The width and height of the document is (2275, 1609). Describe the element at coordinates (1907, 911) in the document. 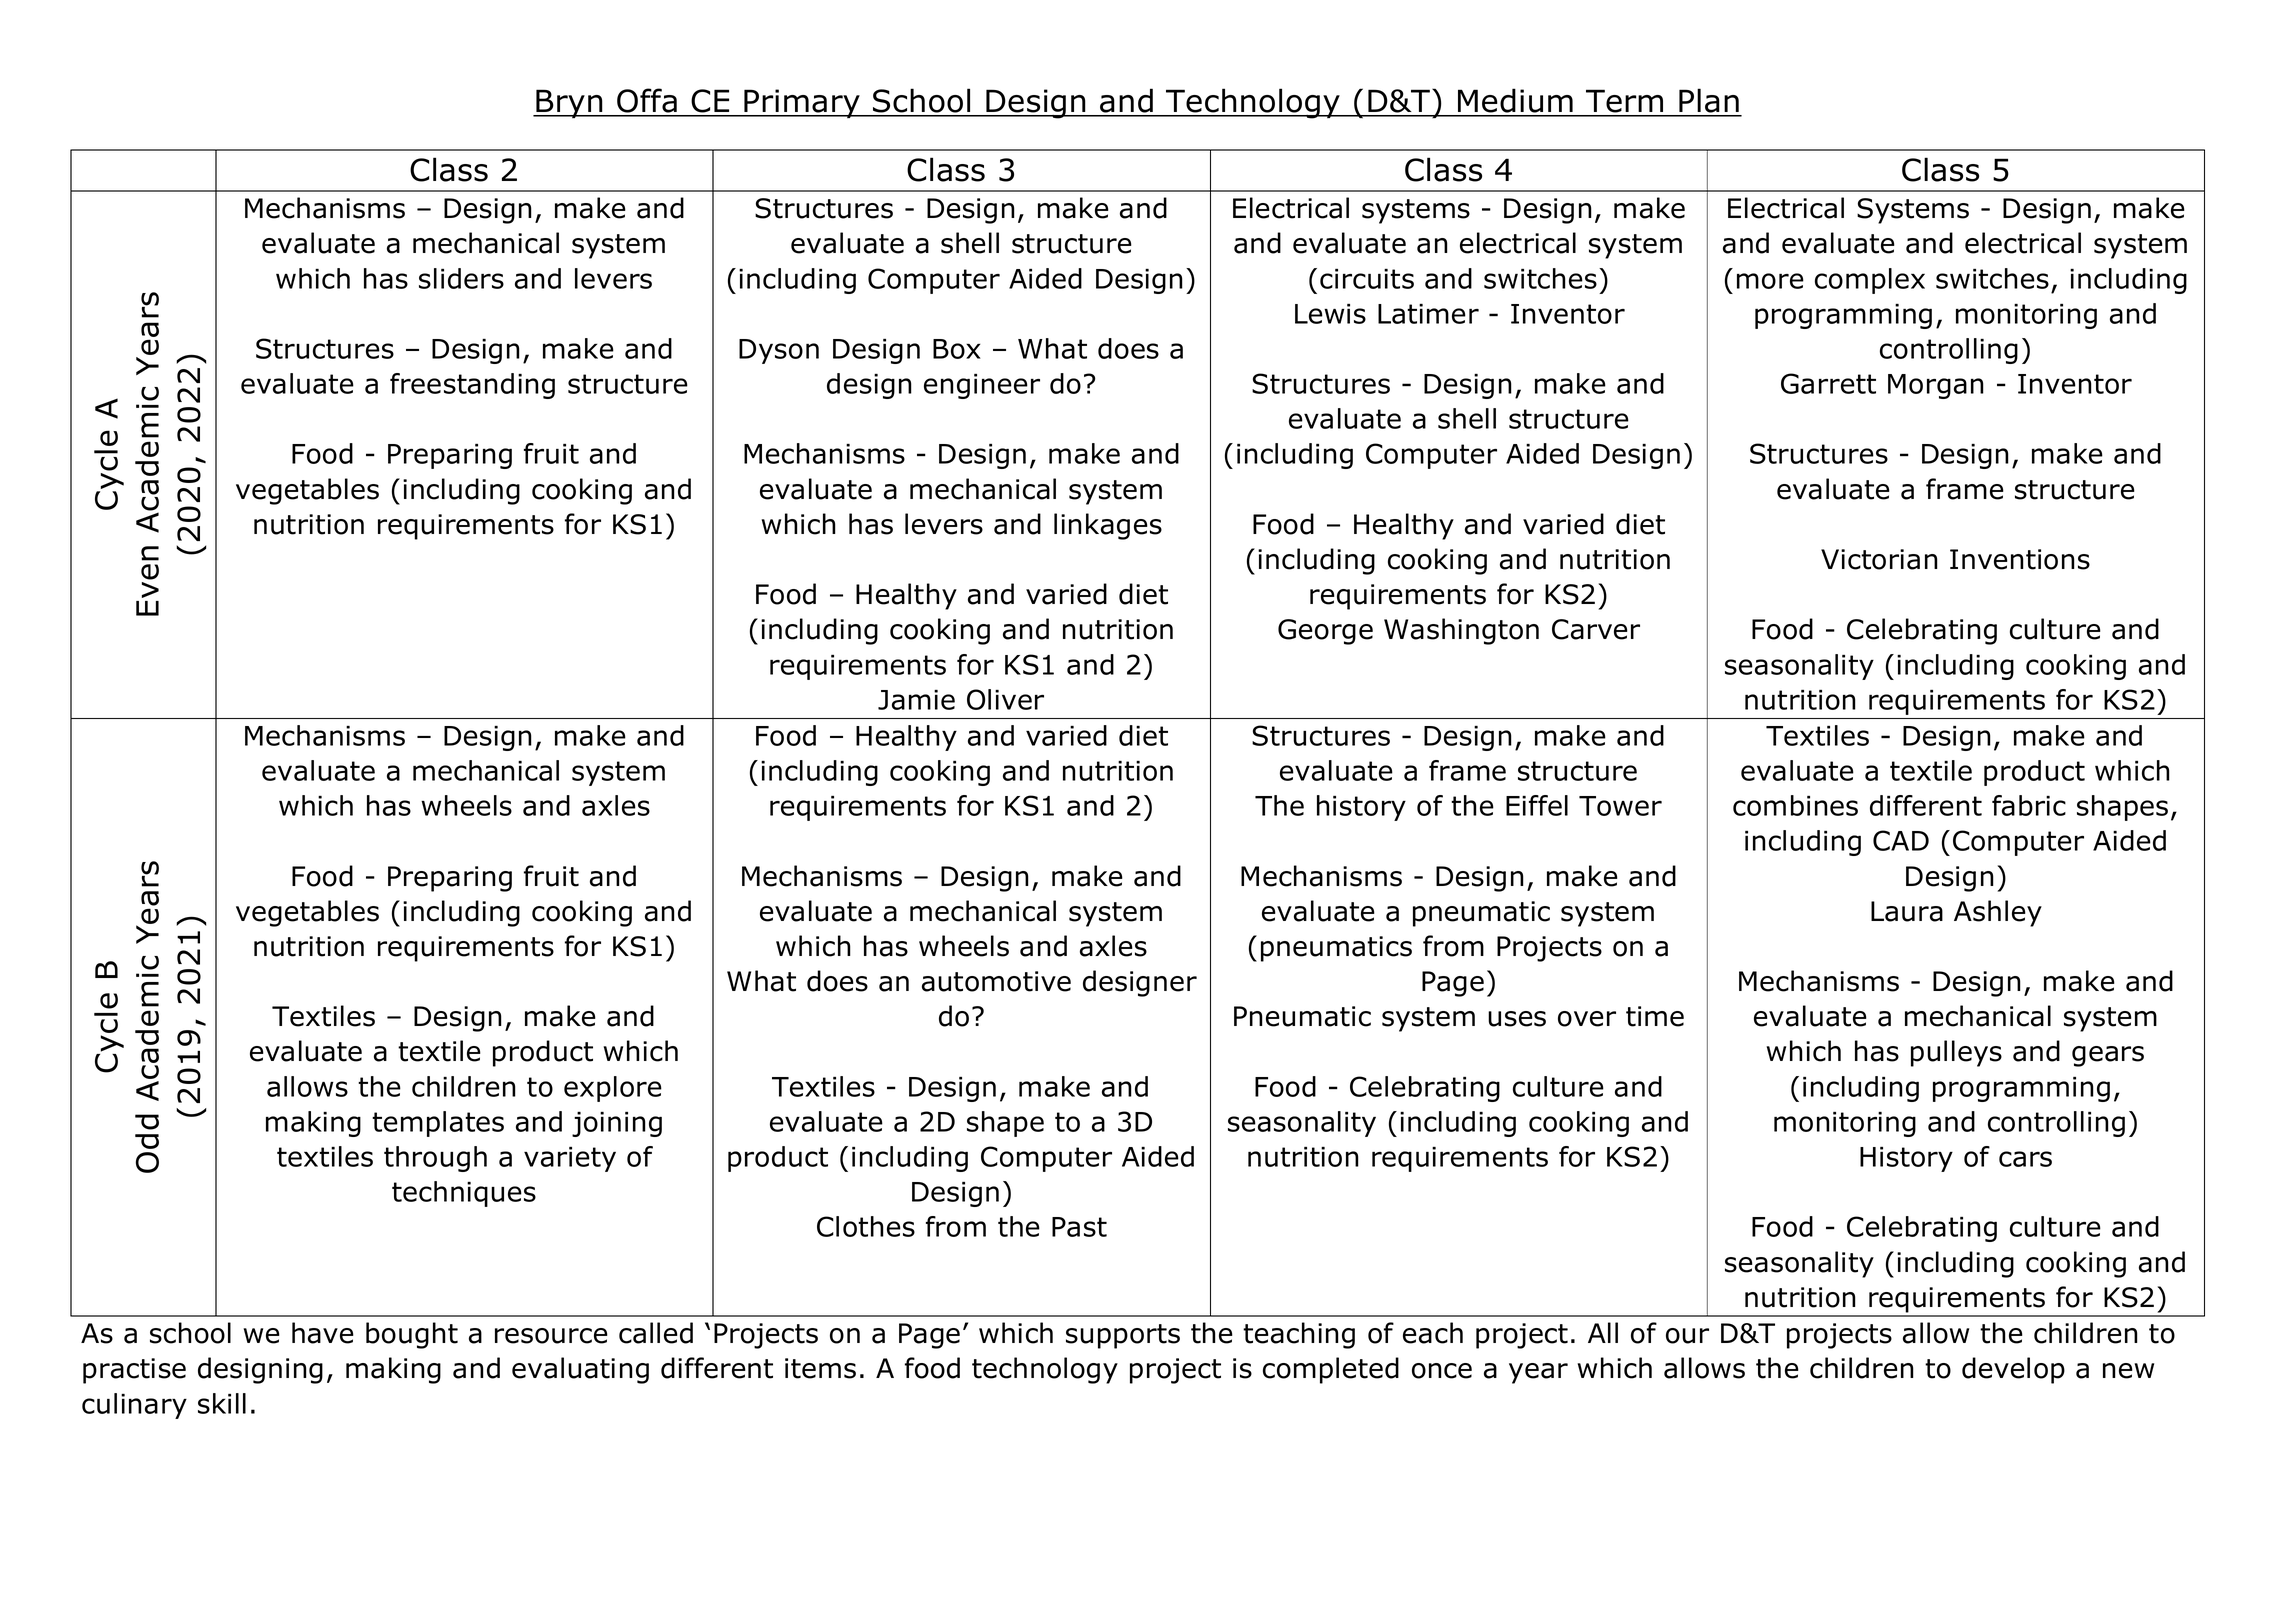

I see `Laura` at that location.
